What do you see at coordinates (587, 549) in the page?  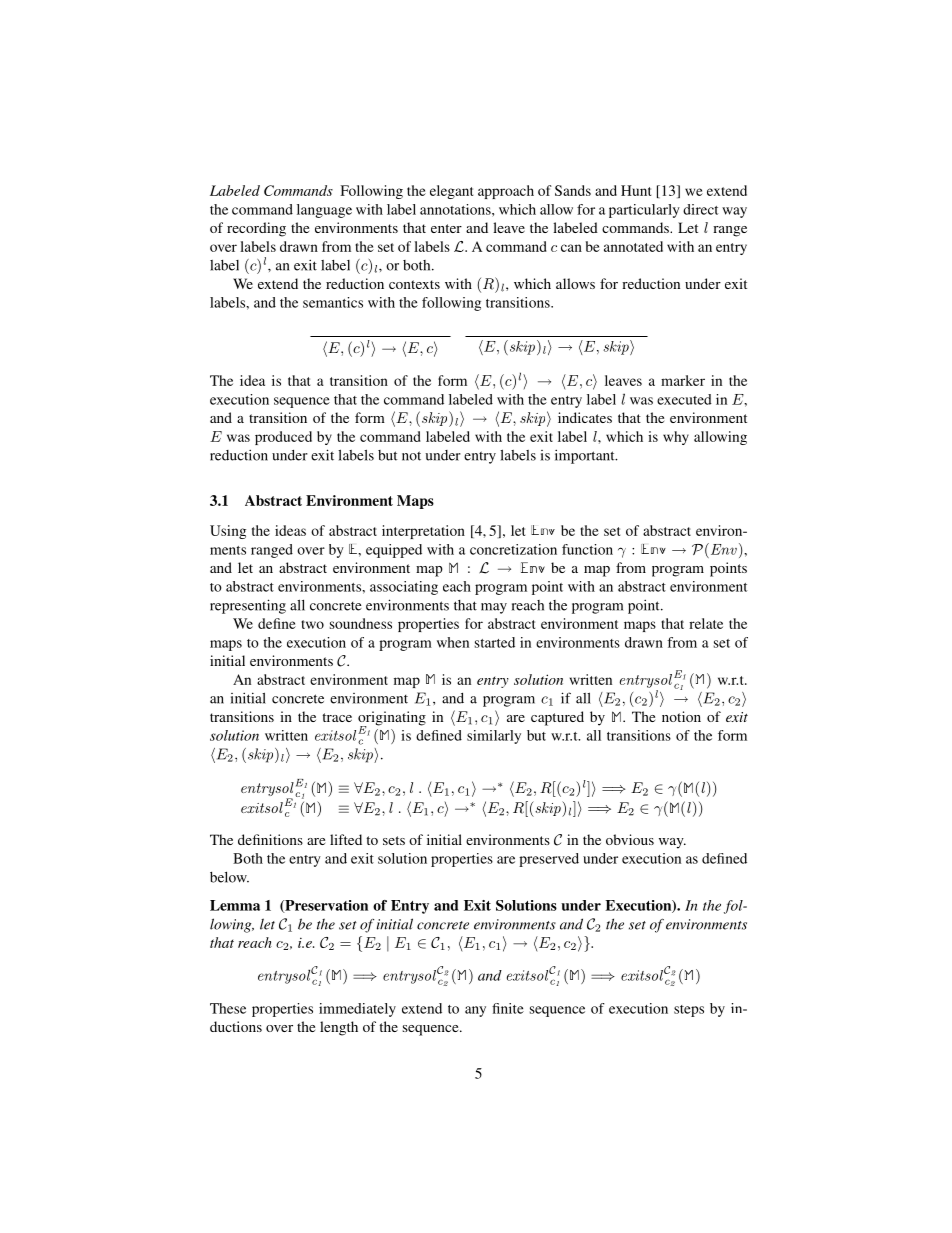 I see `function` at bounding box center [587, 549].
